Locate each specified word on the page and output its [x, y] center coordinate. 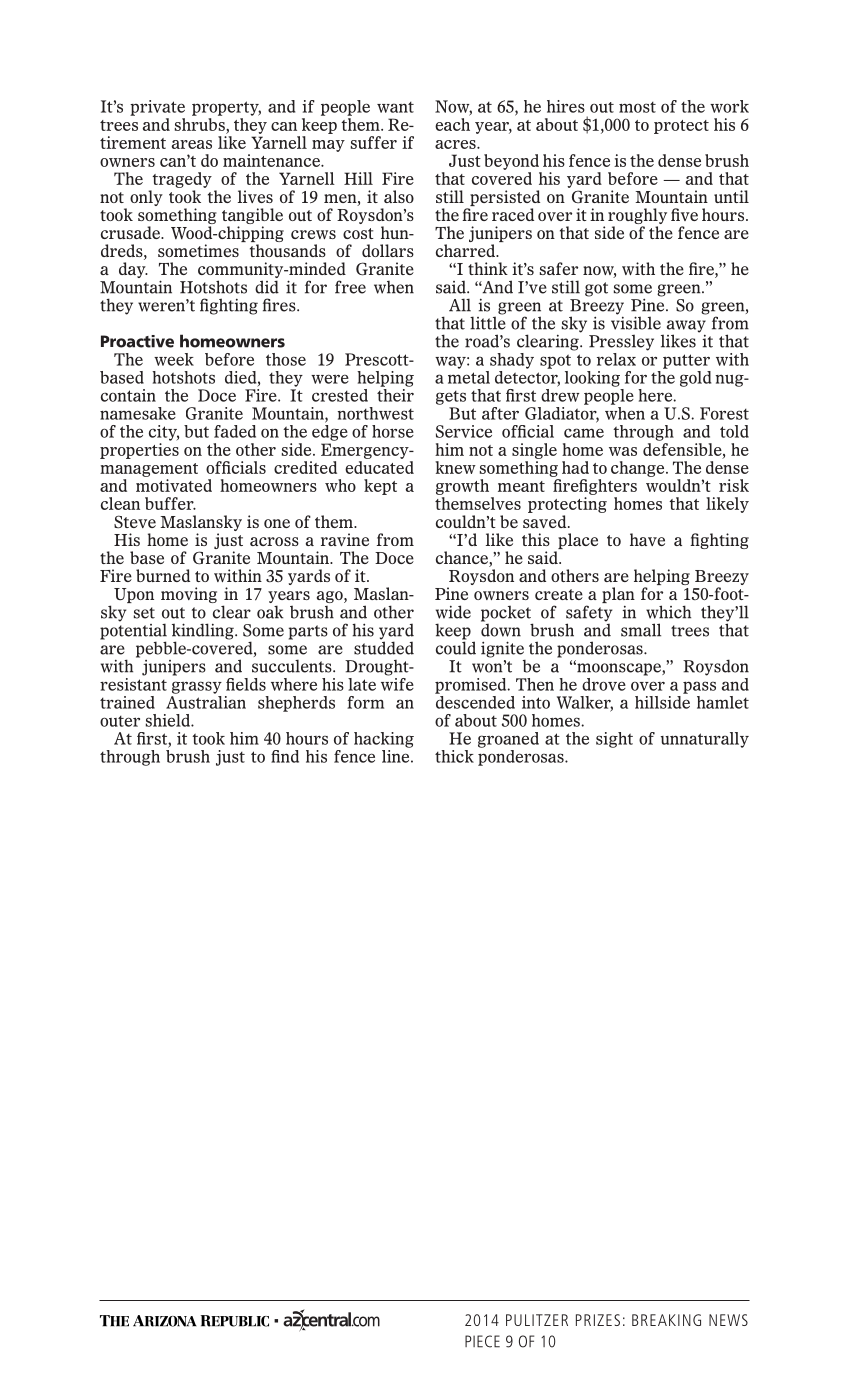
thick [454, 756]
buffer [170, 503]
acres [456, 144]
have [647, 539]
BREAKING [666, 1320]
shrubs [201, 124]
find [285, 756]
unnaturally [705, 740]
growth [462, 487]
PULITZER [537, 1320]
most [637, 107]
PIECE [482, 1341]
